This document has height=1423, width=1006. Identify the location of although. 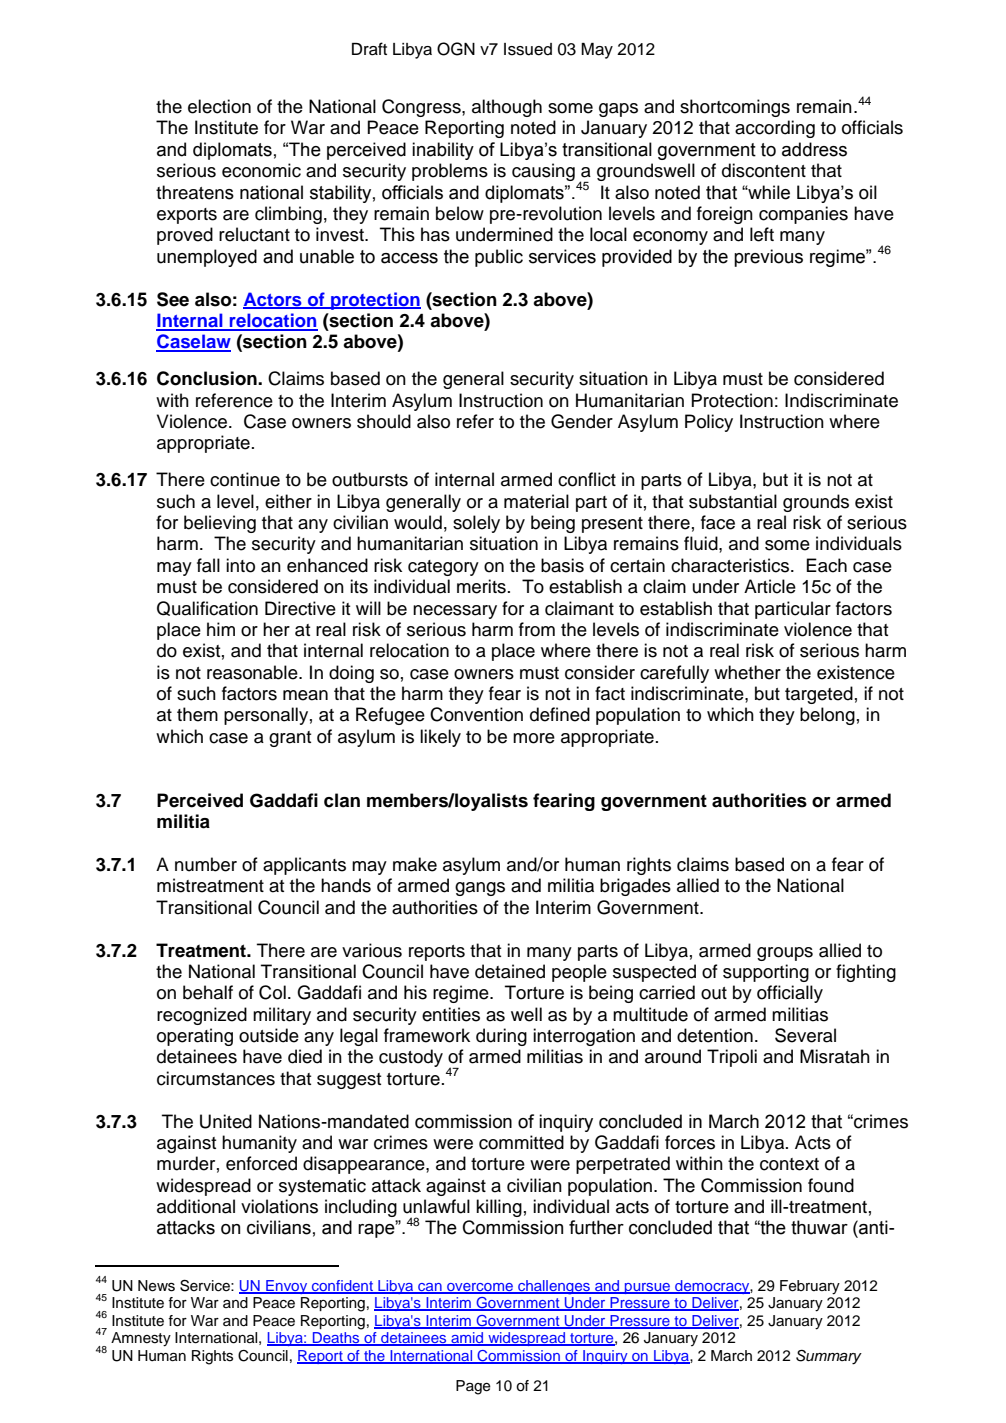
(507, 108).
